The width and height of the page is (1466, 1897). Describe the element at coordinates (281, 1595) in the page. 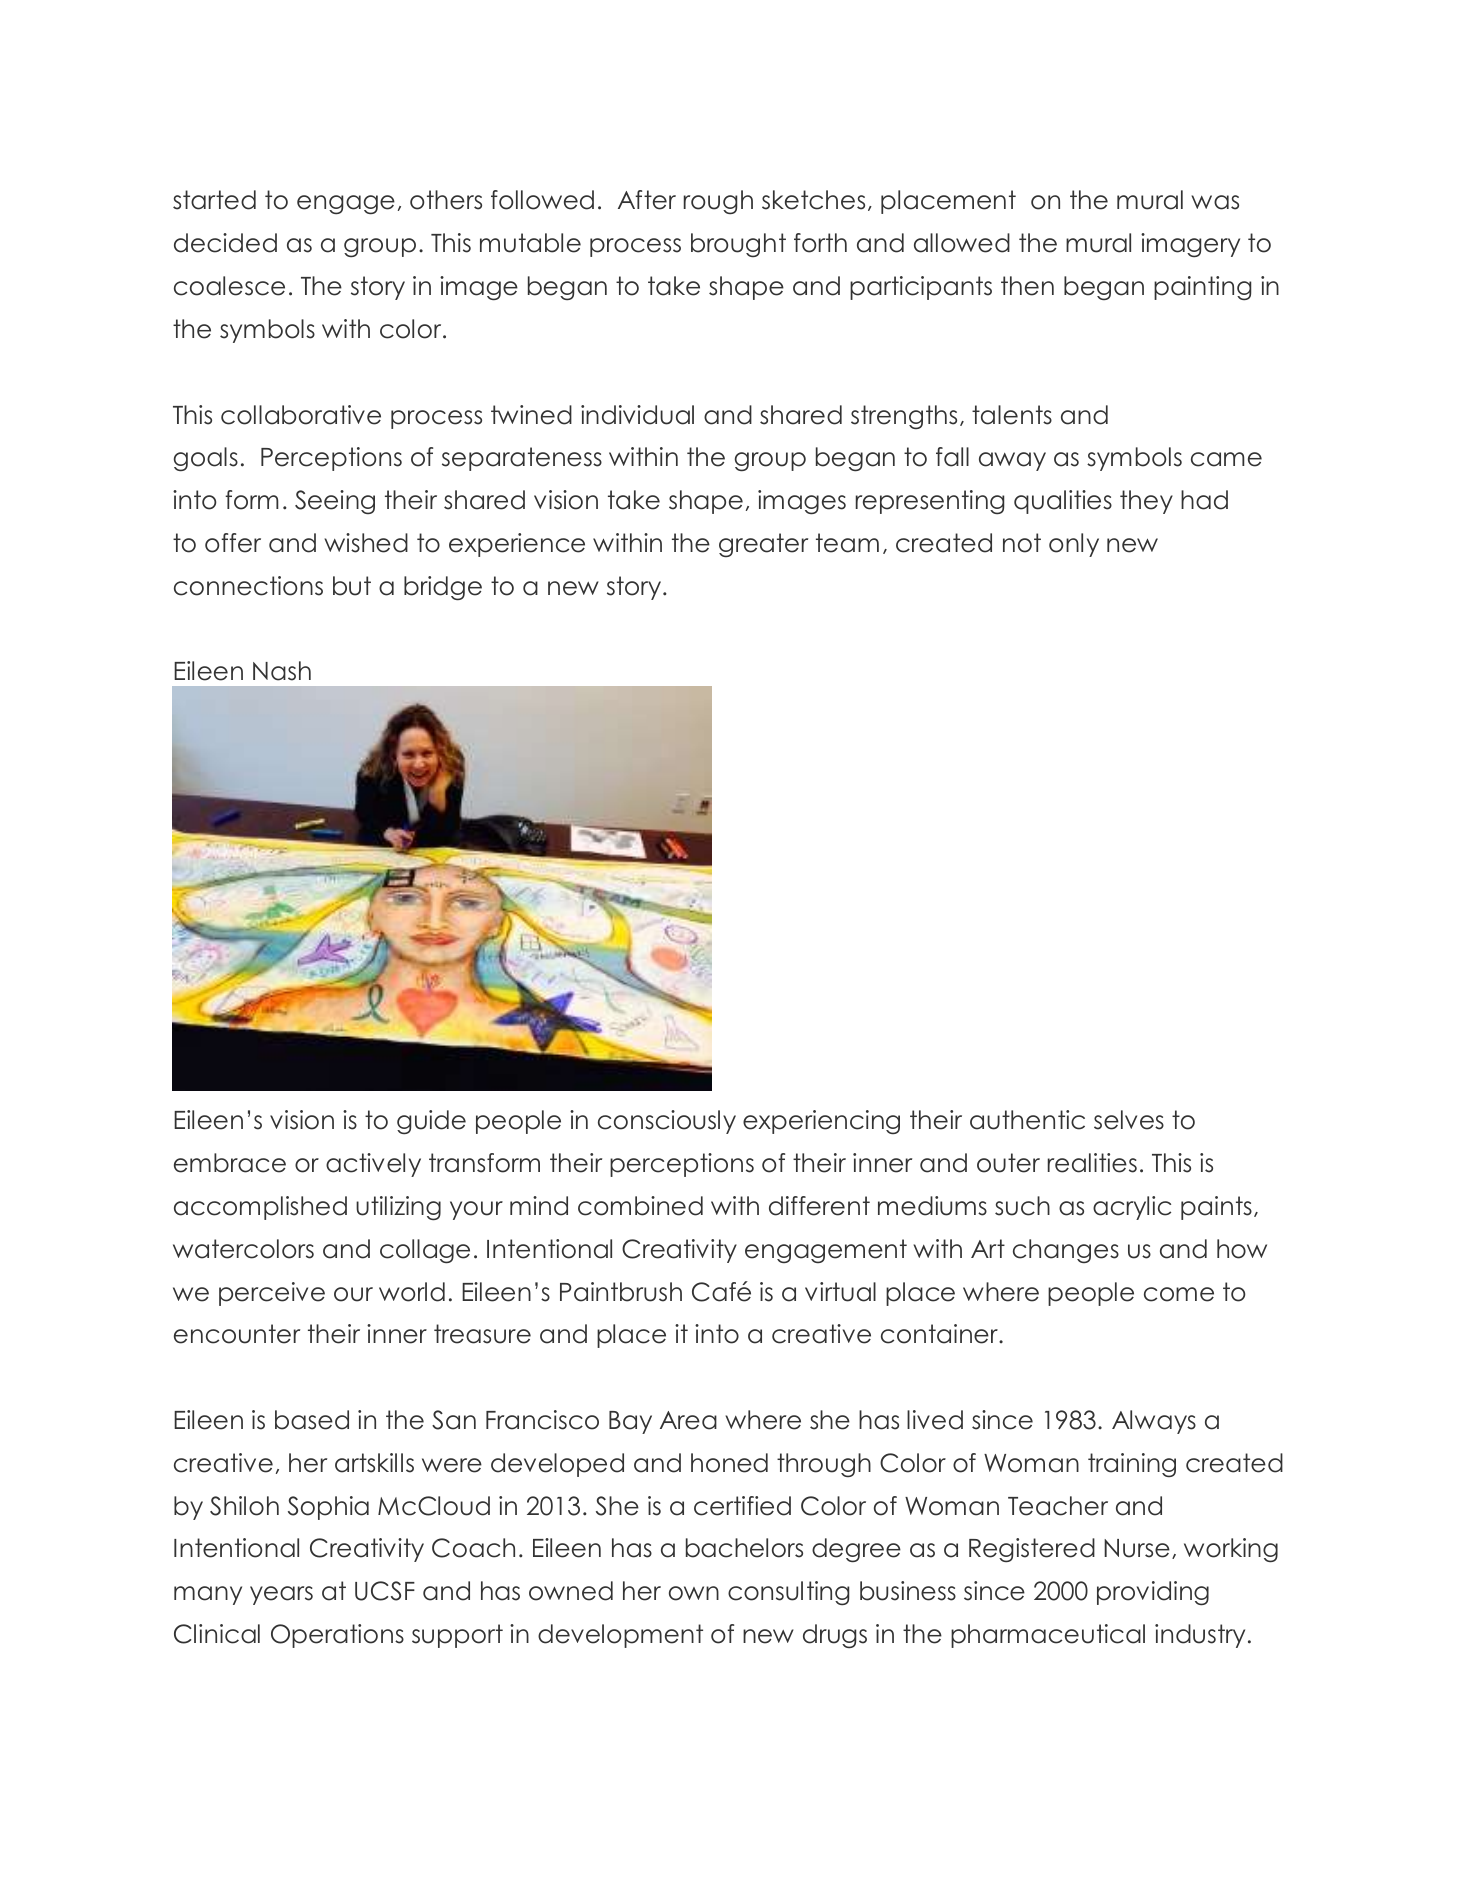

I see `years` at that location.
